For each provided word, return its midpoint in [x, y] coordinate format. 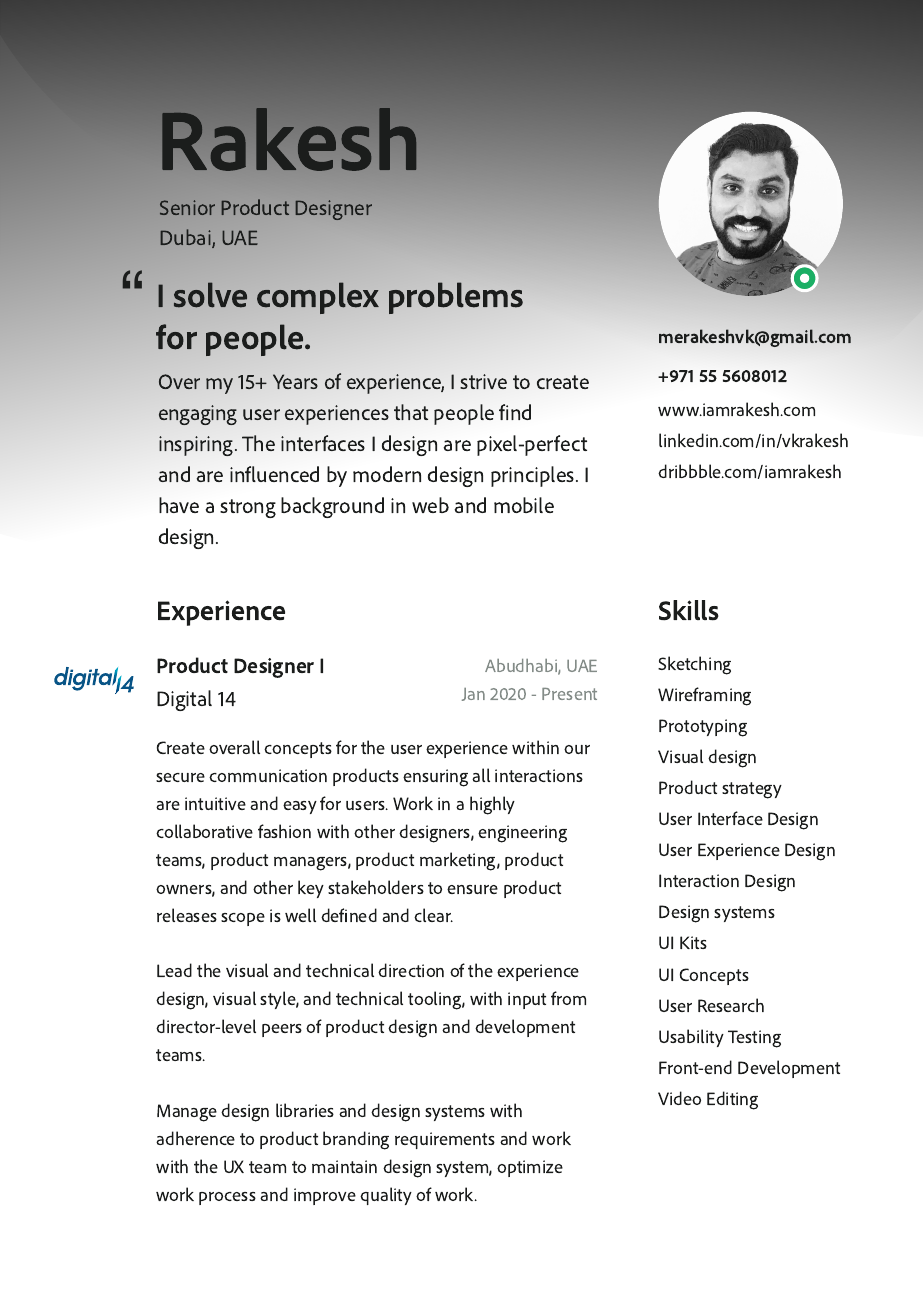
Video [679, 1098]
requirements [445, 1140]
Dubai [186, 238]
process [227, 1198]
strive [483, 381]
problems [456, 298]
